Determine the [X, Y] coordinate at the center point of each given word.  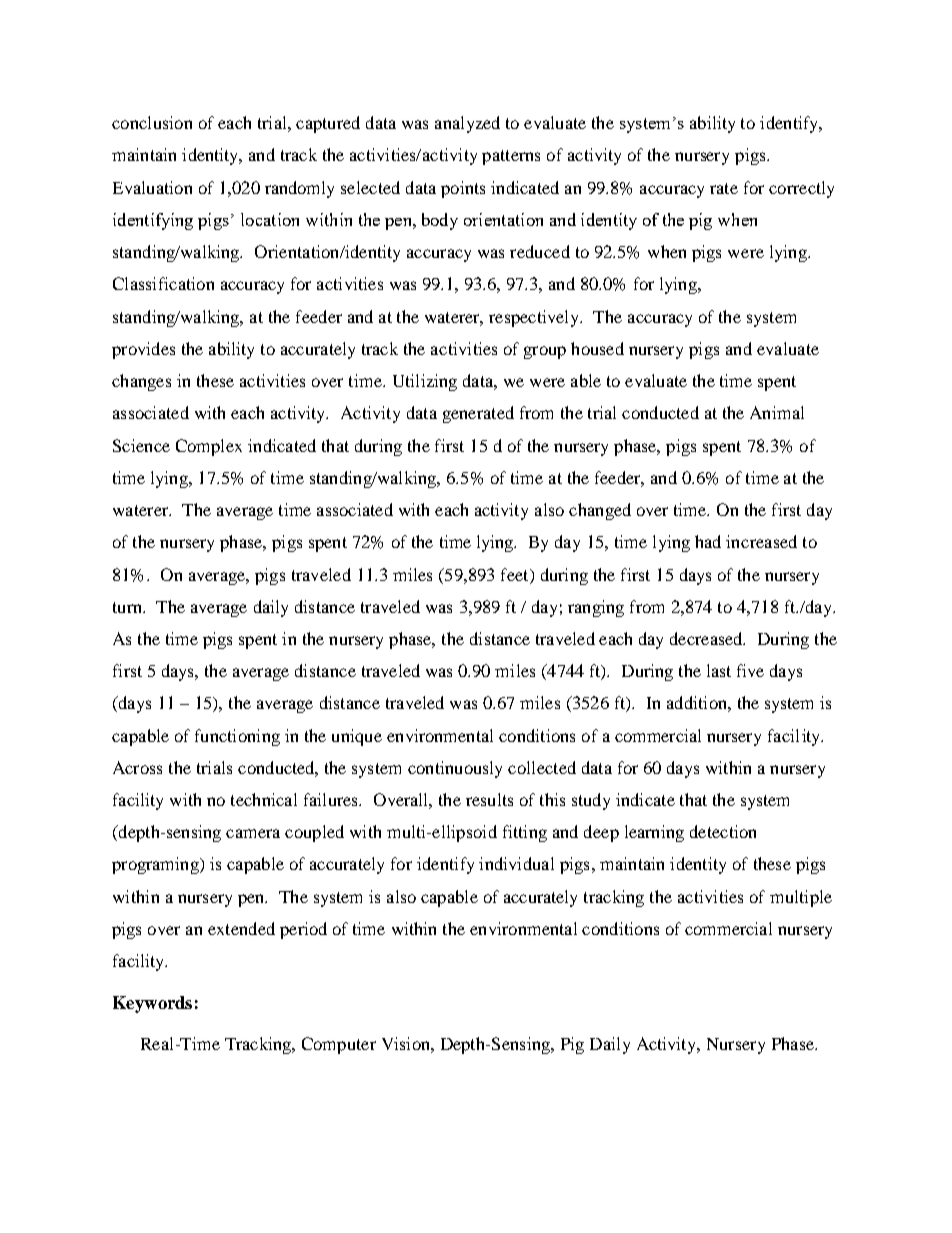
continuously [455, 769]
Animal [777, 412]
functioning [237, 737]
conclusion [152, 122]
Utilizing [425, 382]
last [719, 670]
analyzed [467, 124]
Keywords [152, 1004]
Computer [339, 1045]
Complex [209, 447]
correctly [801, 189]
